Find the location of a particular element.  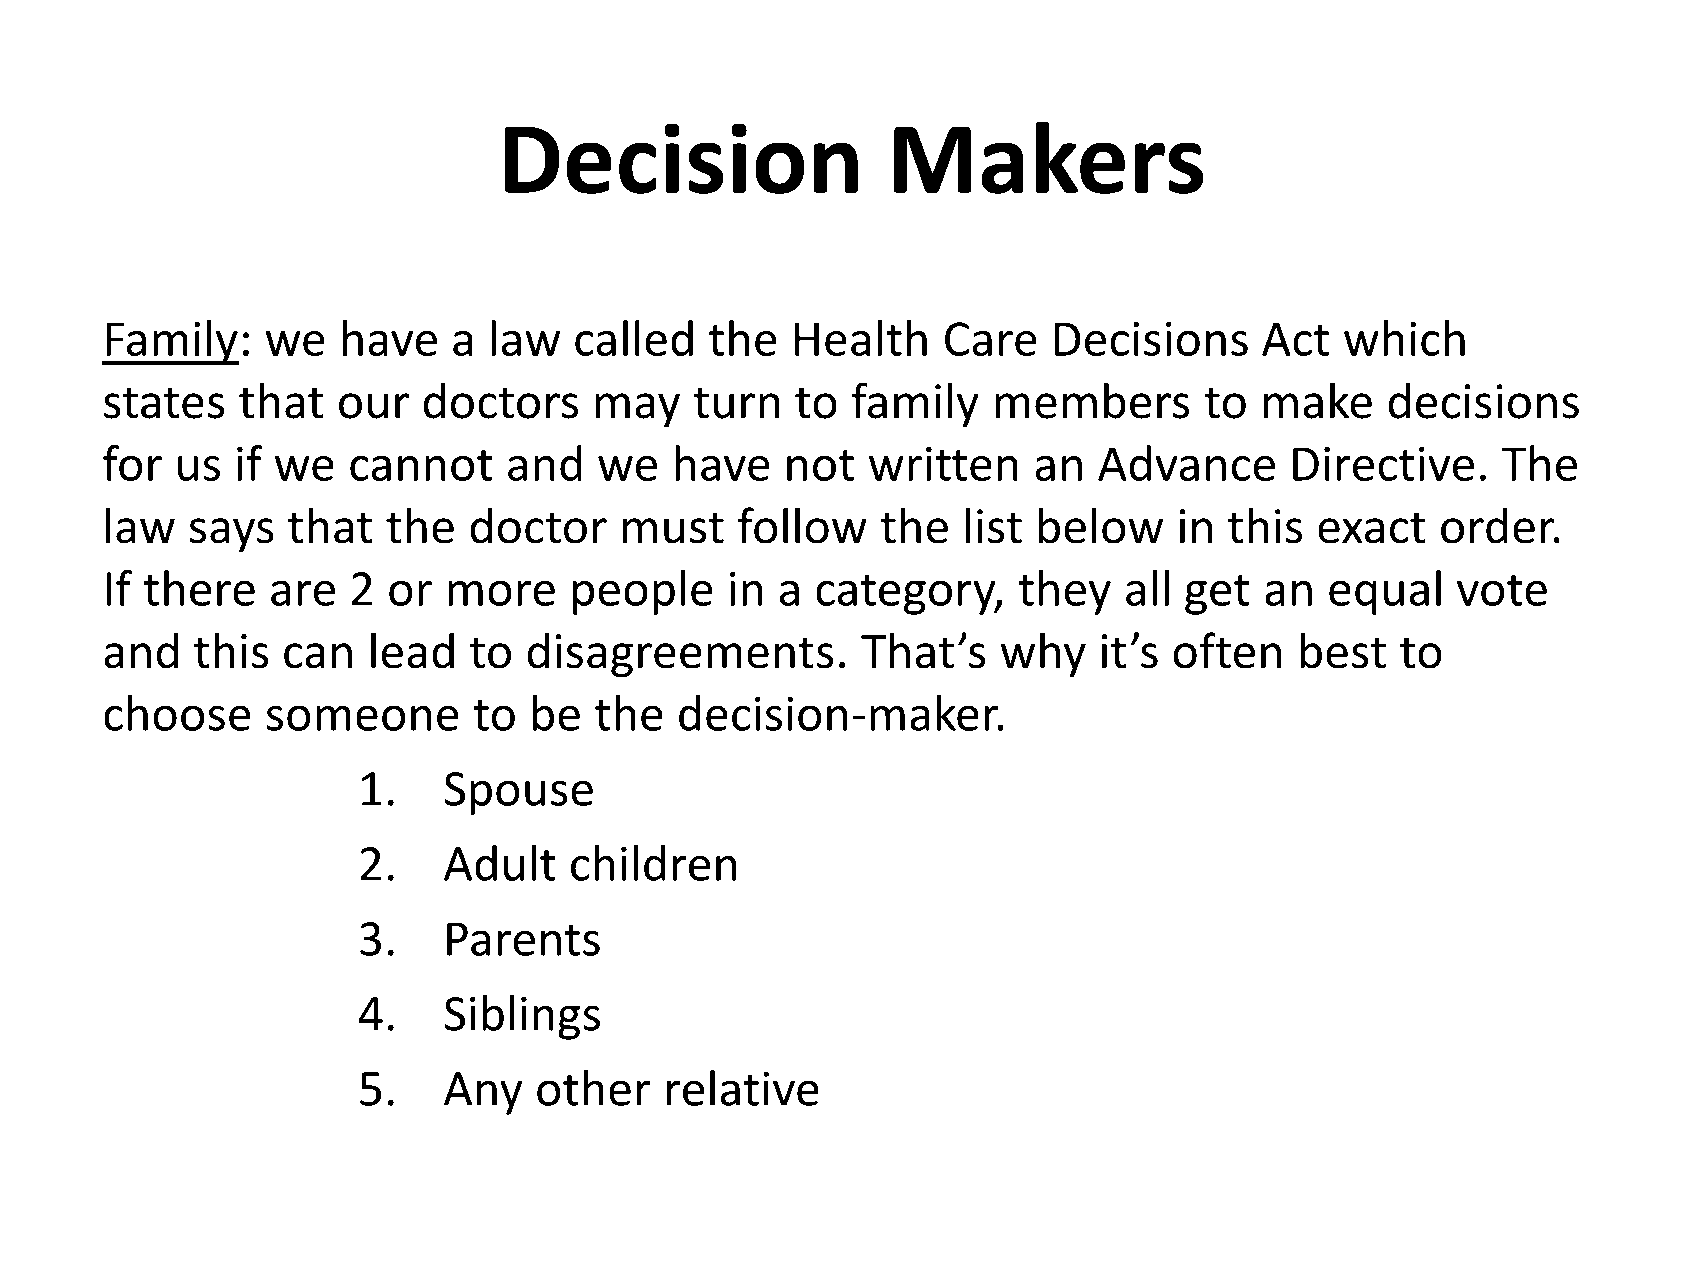

Any is located at coordinates (483, 1093).
